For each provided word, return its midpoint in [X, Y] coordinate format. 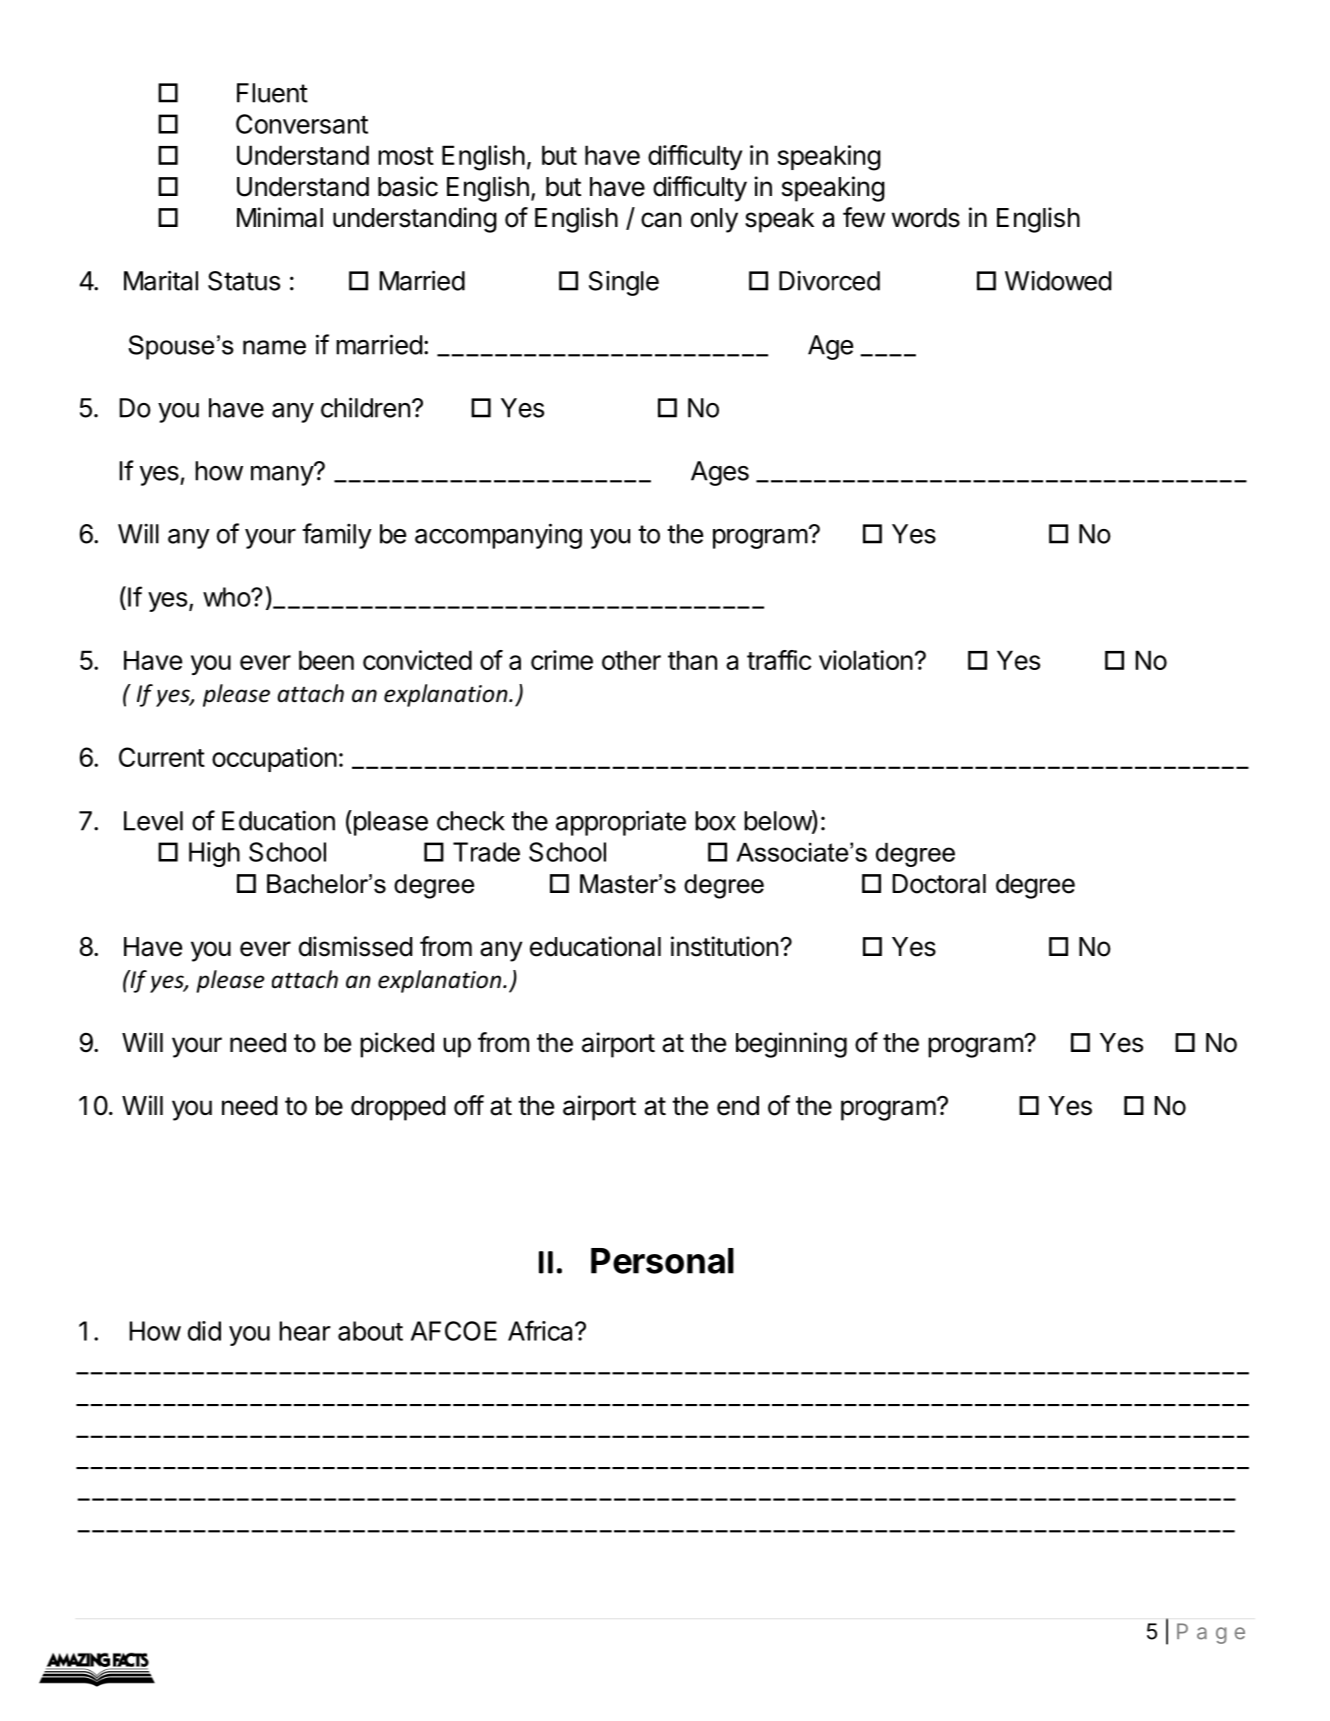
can [661, 220]
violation [866, 660]
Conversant [302, 124]
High [214, 854]
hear [305, 1331]
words [926, 218]
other [631, 660]
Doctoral [939, 884]
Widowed [1058, 280]
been [326, 660]
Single [624, 283]
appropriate [621, 823]
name [274, 347]
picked [397, 1045]
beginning [791, 1045]
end [738, 1106]
